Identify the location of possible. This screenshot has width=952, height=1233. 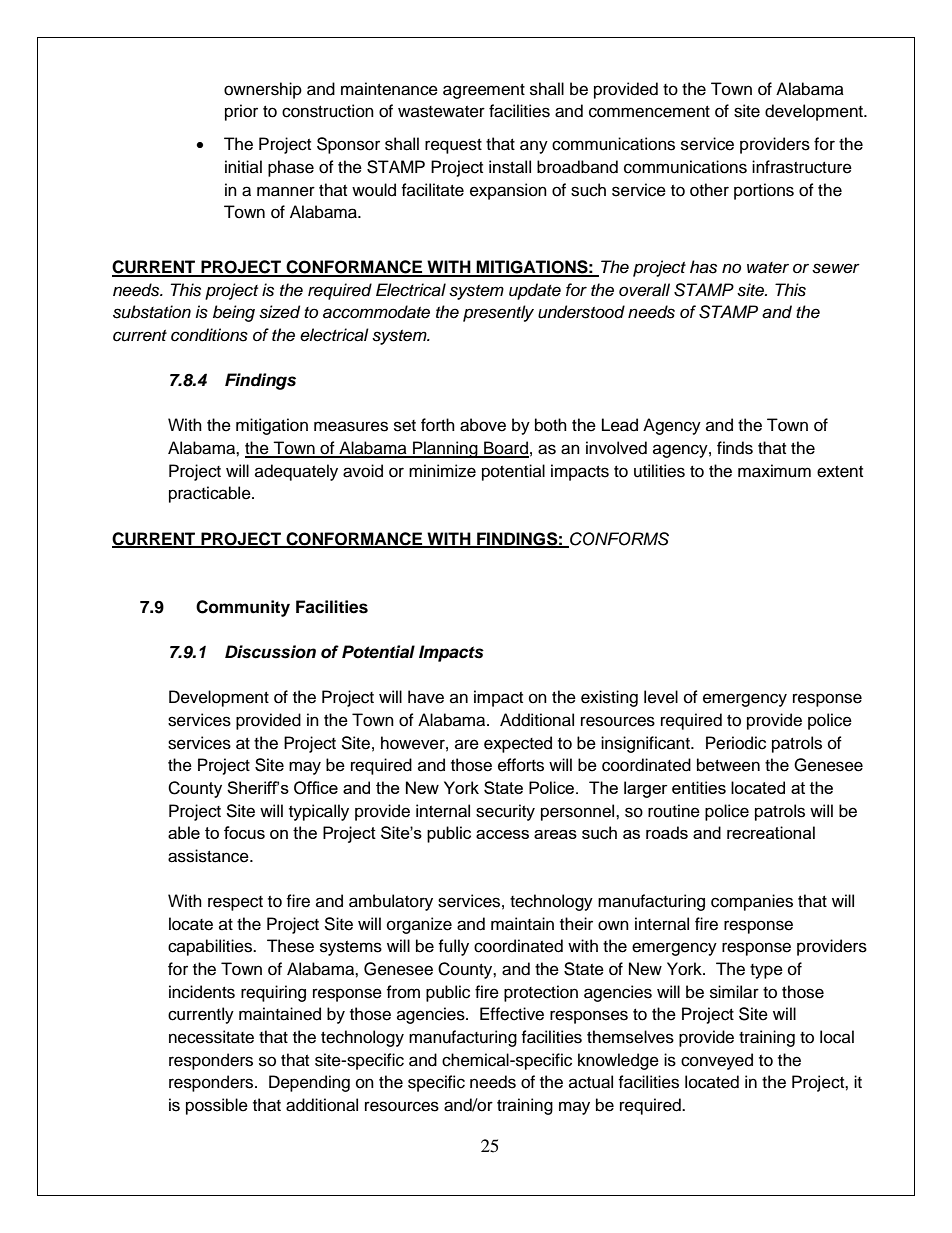
(217, 1106).
